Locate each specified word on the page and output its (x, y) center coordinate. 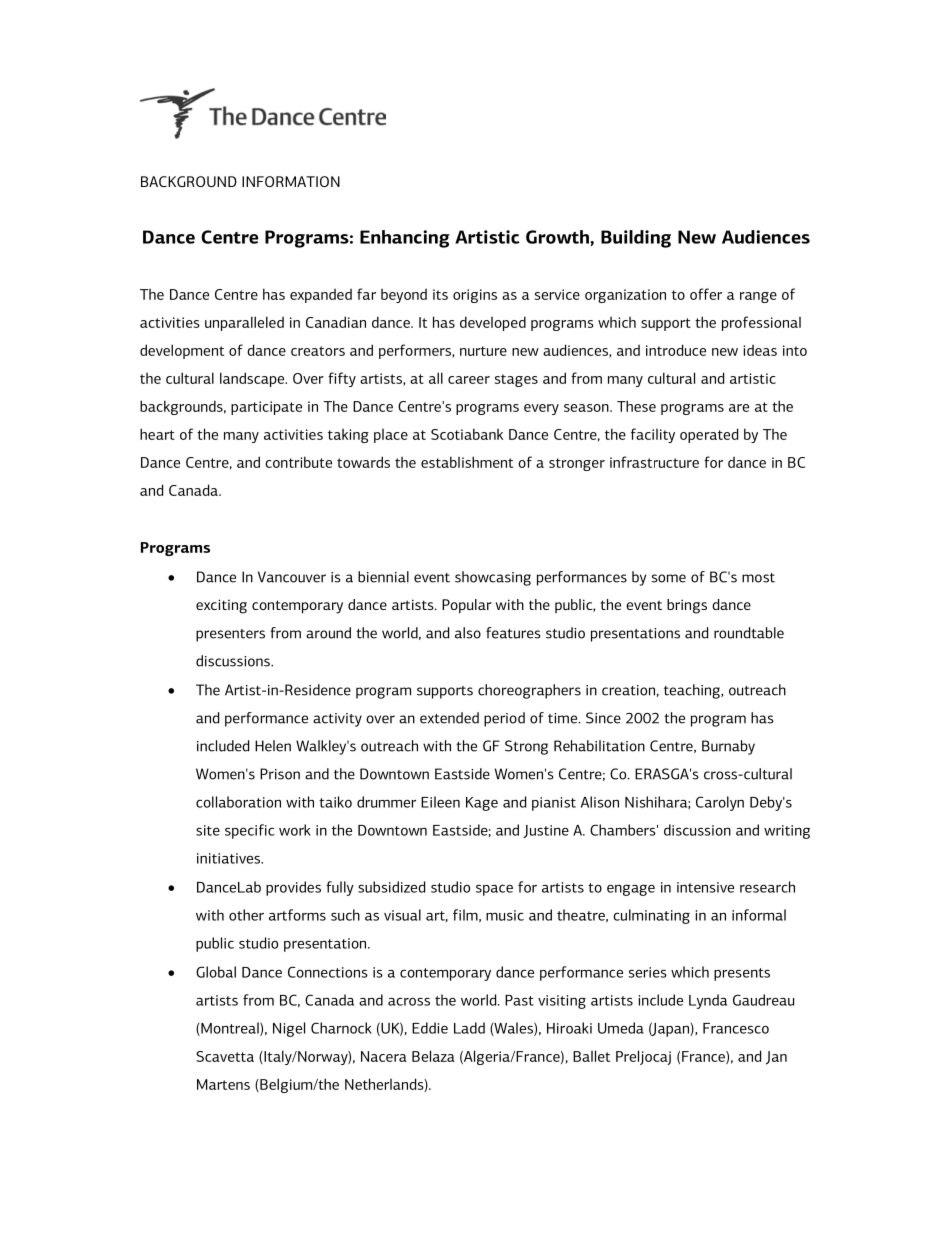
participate (266, 408)
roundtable (749, 633)
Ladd (469, 1028)
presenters (230, 635)
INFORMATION (291, 181)
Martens (223, 1084)
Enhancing (404, 239)
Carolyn (720, 803)
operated (709, 435)
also (468, 633)
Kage (482, 804)
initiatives (230, 858)
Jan (776, 1058)
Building (636, 239)
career (469, 380)
